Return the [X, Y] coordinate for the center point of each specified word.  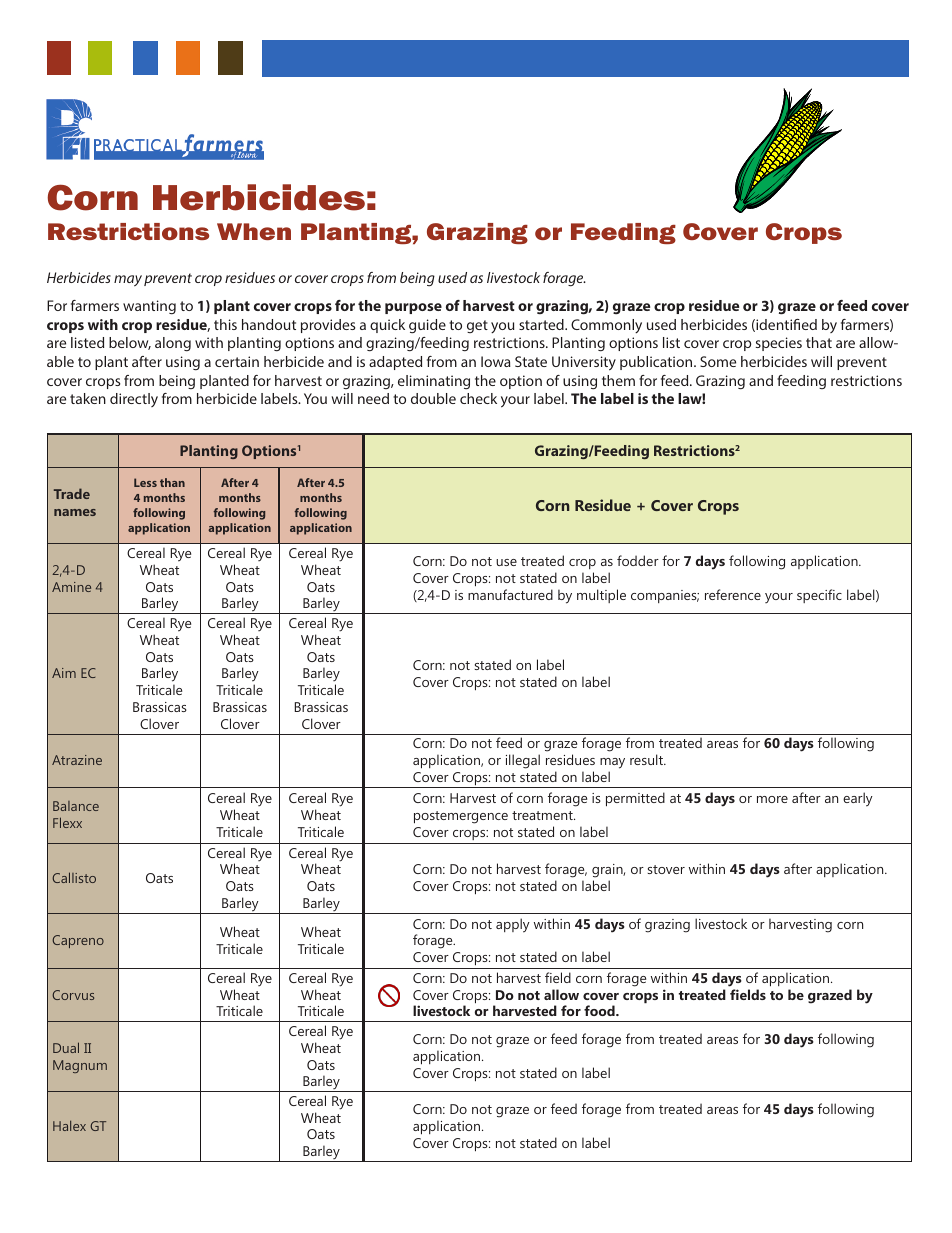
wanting [149, 307]
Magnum [80, 1066]
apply [513, 925]
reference [733, 594]
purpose [413, 308]
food [600, 1010]
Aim [64, 673]
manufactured [510, 594]
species [779, 344]
